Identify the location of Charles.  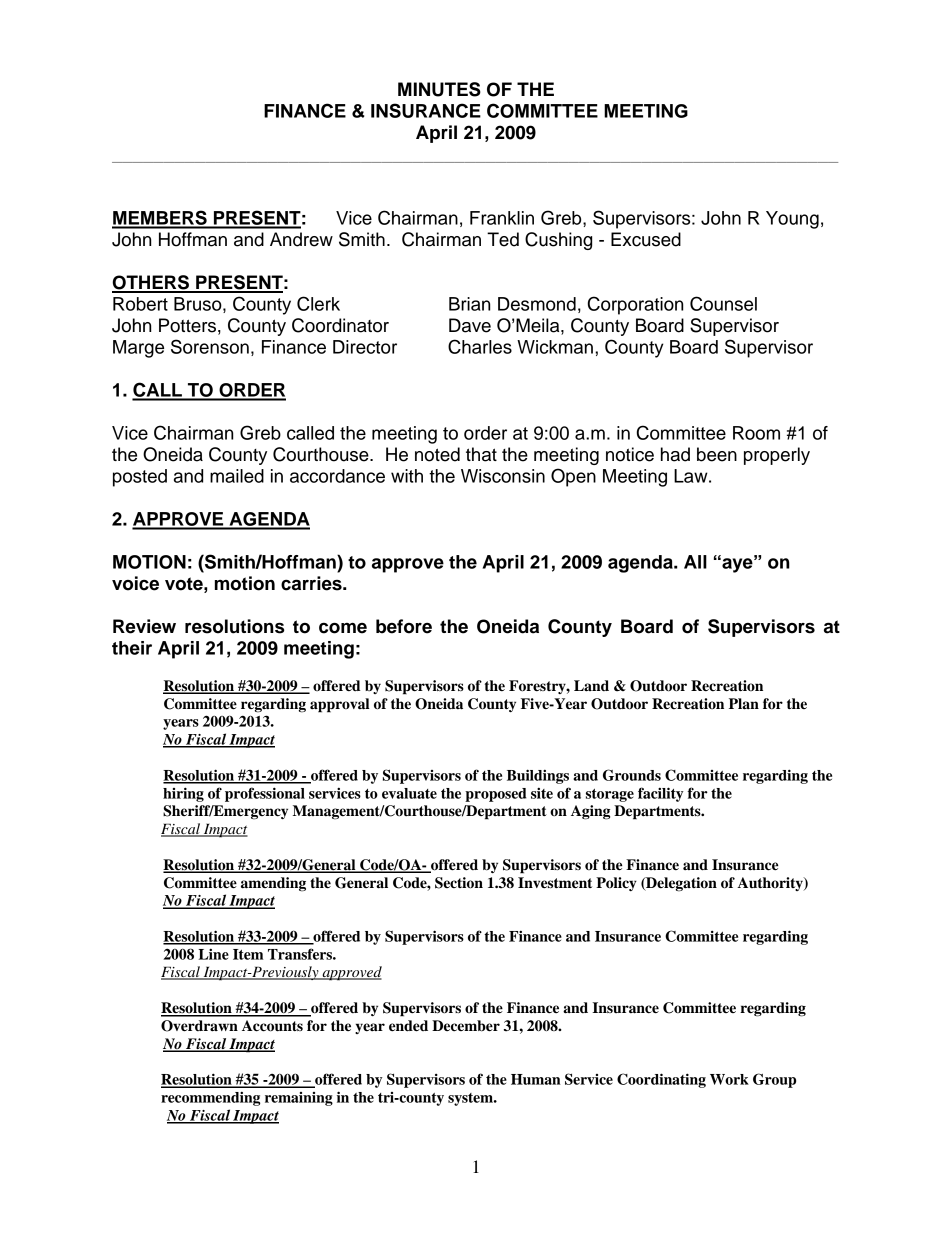
(480, 346).
